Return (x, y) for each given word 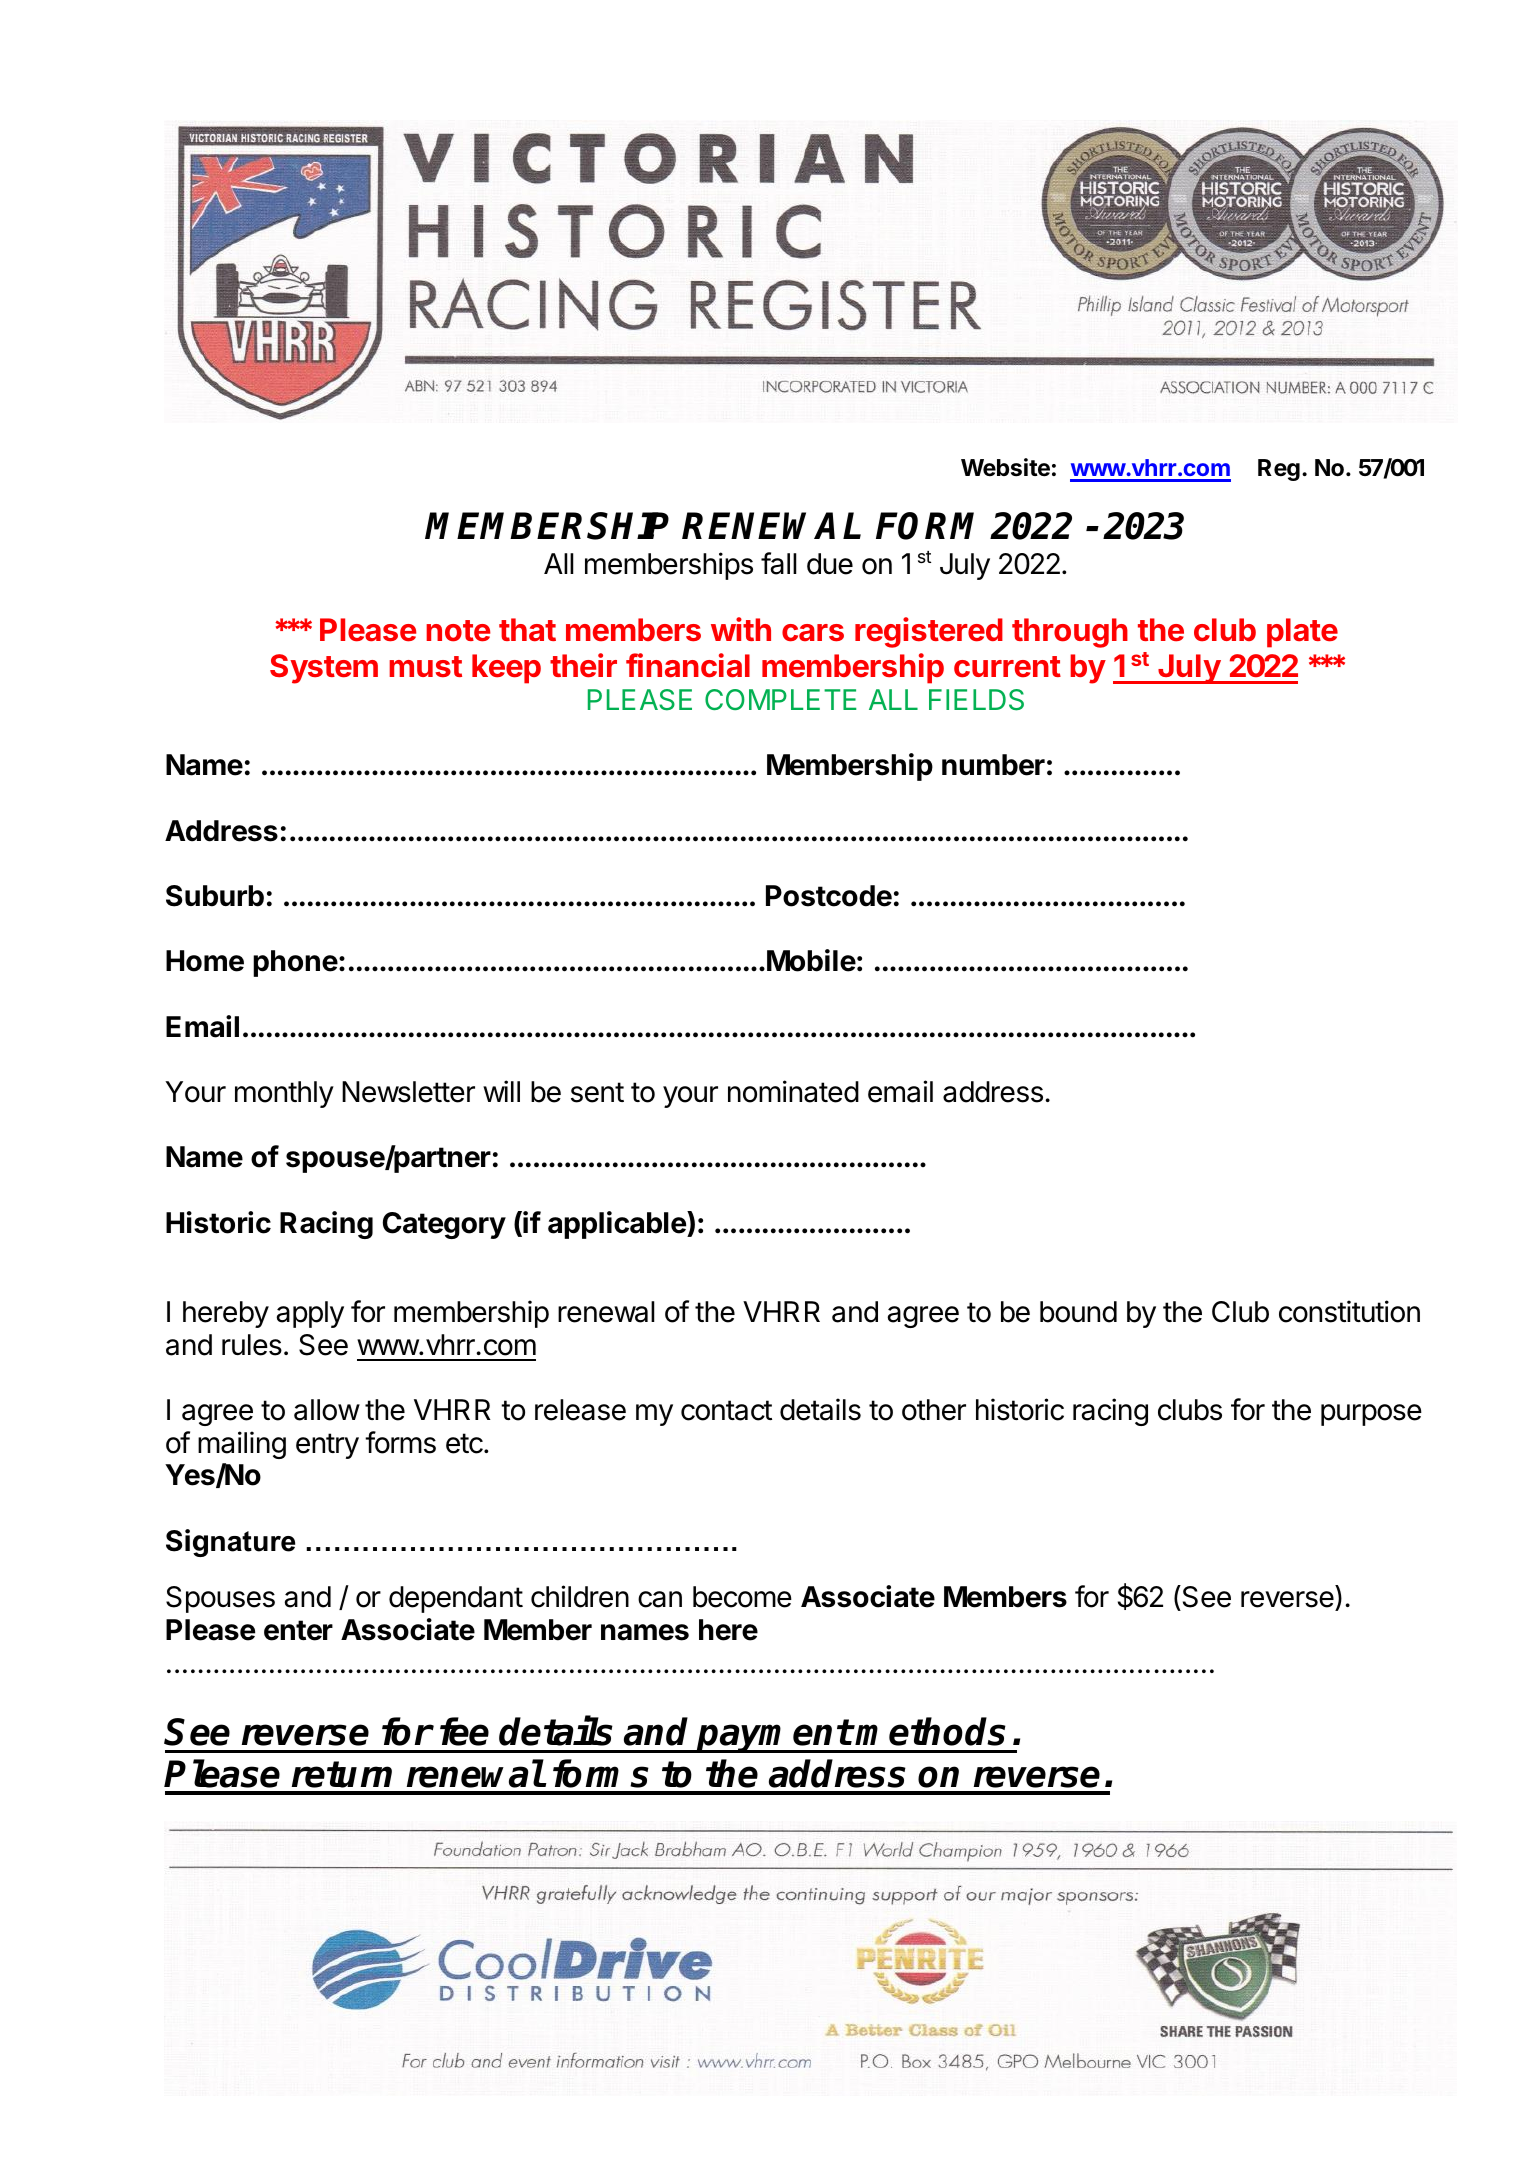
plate (1302, 633)
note (458, 631)
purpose (1371, 1415)
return (342, 1774)
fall (779, 563)
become (742, 1597)
